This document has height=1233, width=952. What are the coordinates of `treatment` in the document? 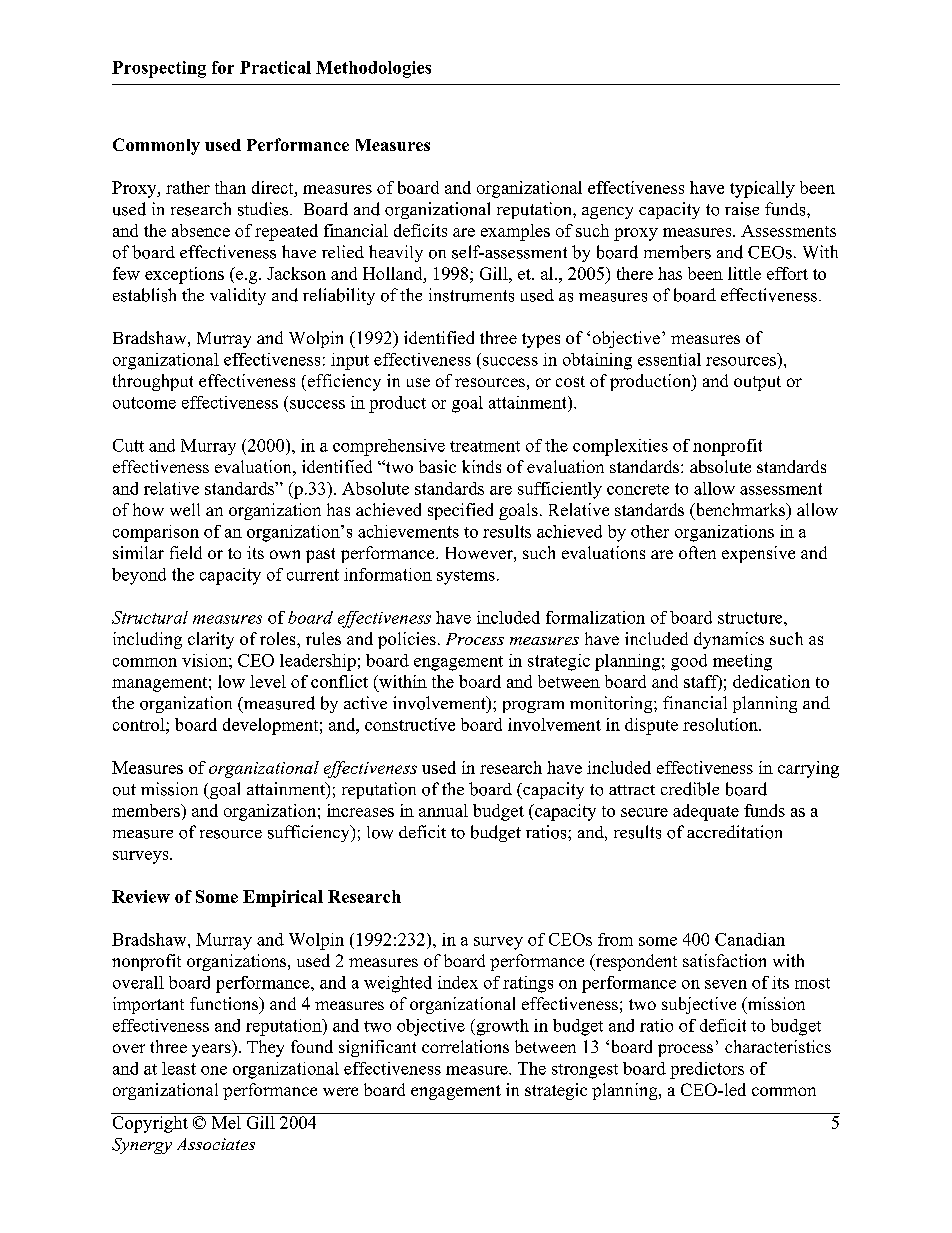 It's located at (485, 446).
